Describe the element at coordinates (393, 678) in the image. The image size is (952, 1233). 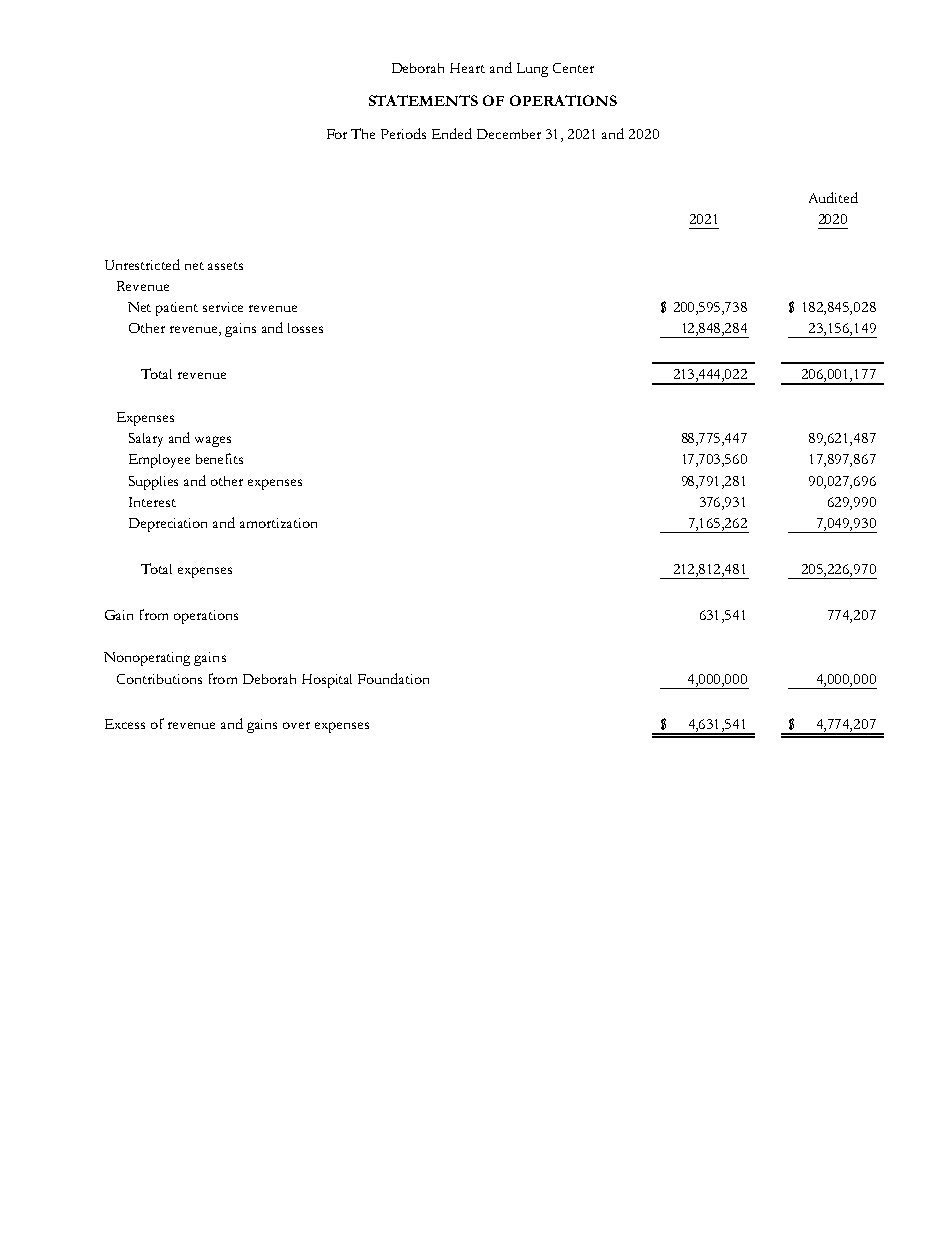
I see `Foundation` at that location.
